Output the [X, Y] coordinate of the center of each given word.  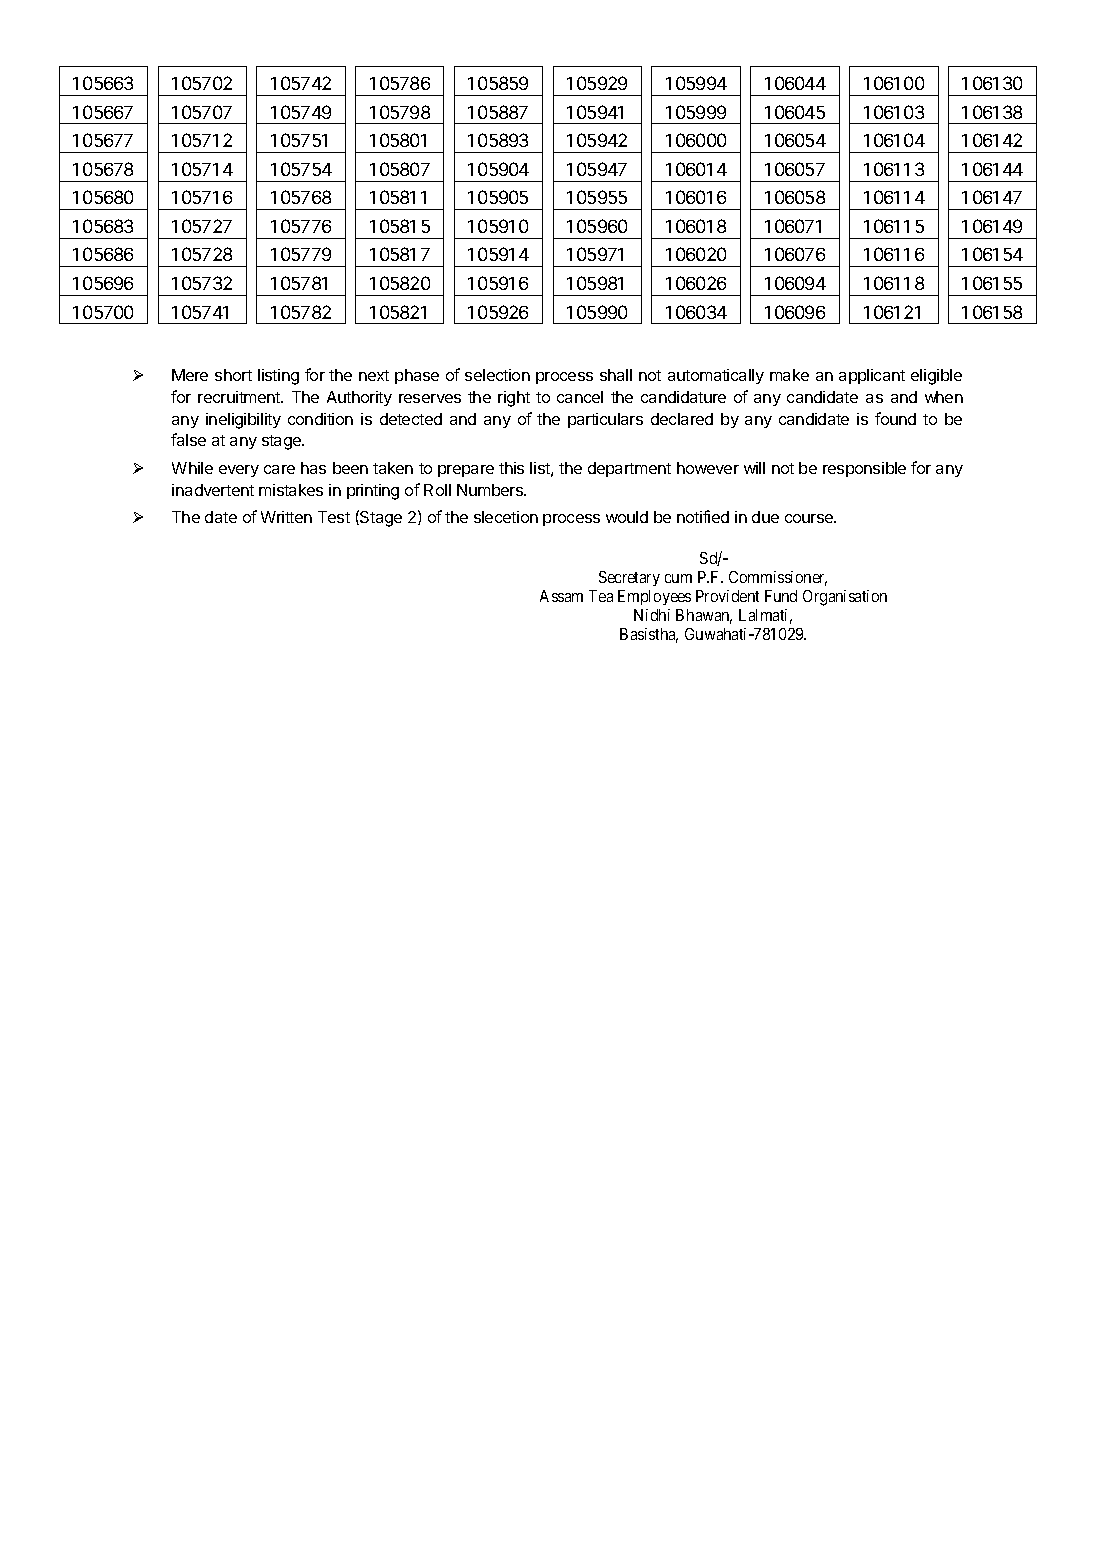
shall [616, 375]
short [233, 375]
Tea [601, 596]
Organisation [845, 598]
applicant [872, 376]
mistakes [291, 490]
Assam [561, 596]
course [810, 518]
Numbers [491, 490]
